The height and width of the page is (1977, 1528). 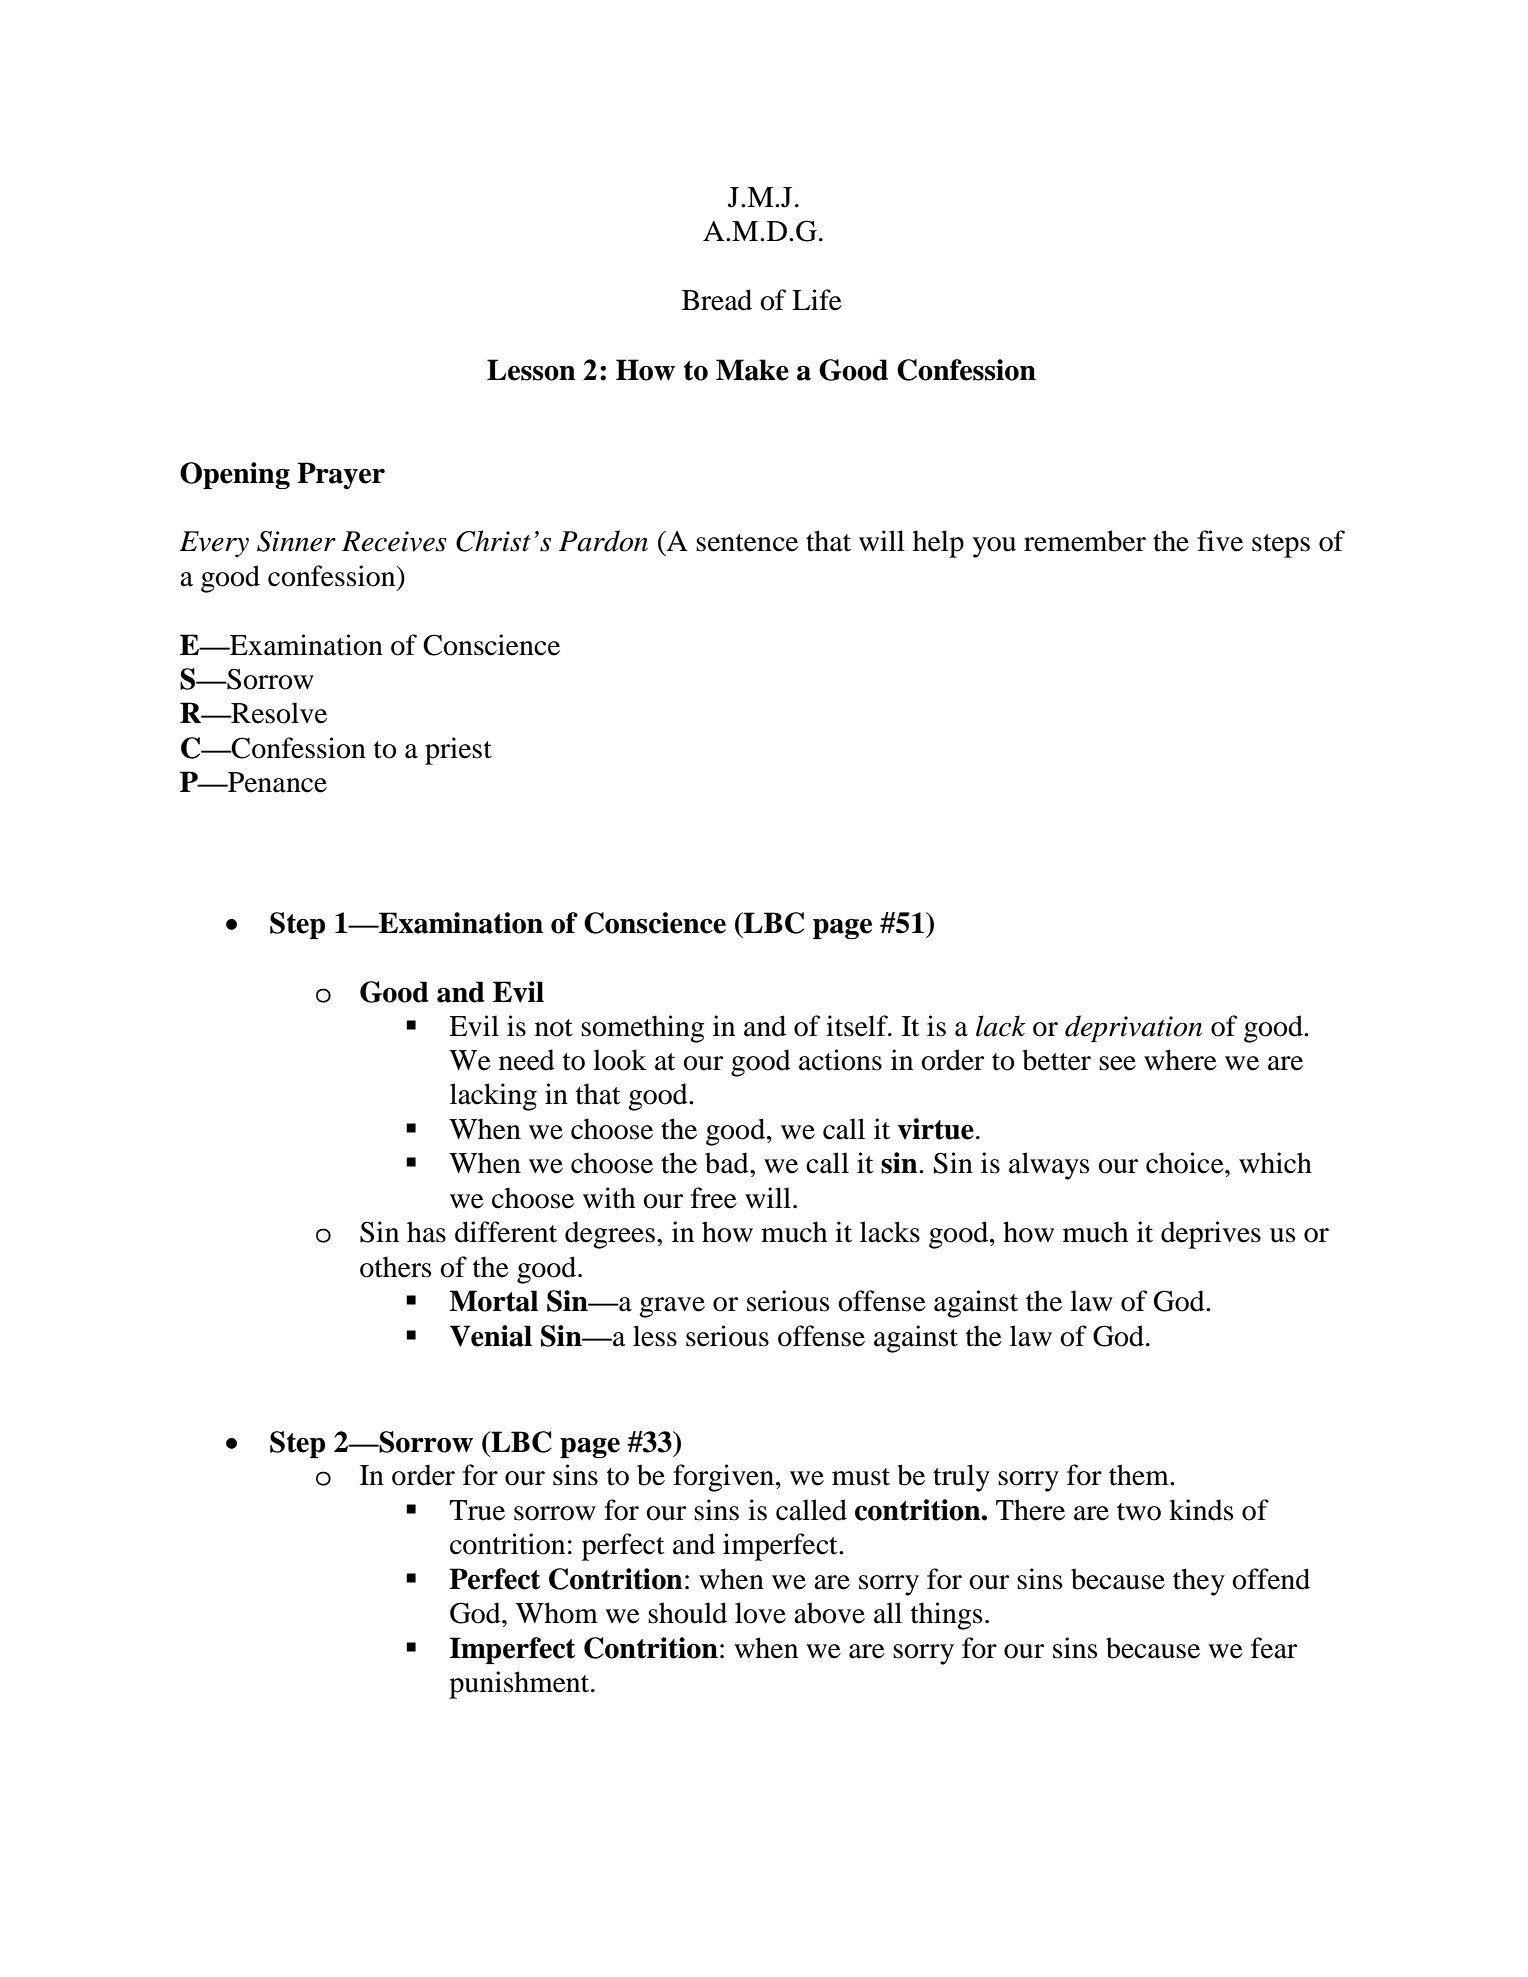 I want to click on punishment, so click(x=520, y=1685).
